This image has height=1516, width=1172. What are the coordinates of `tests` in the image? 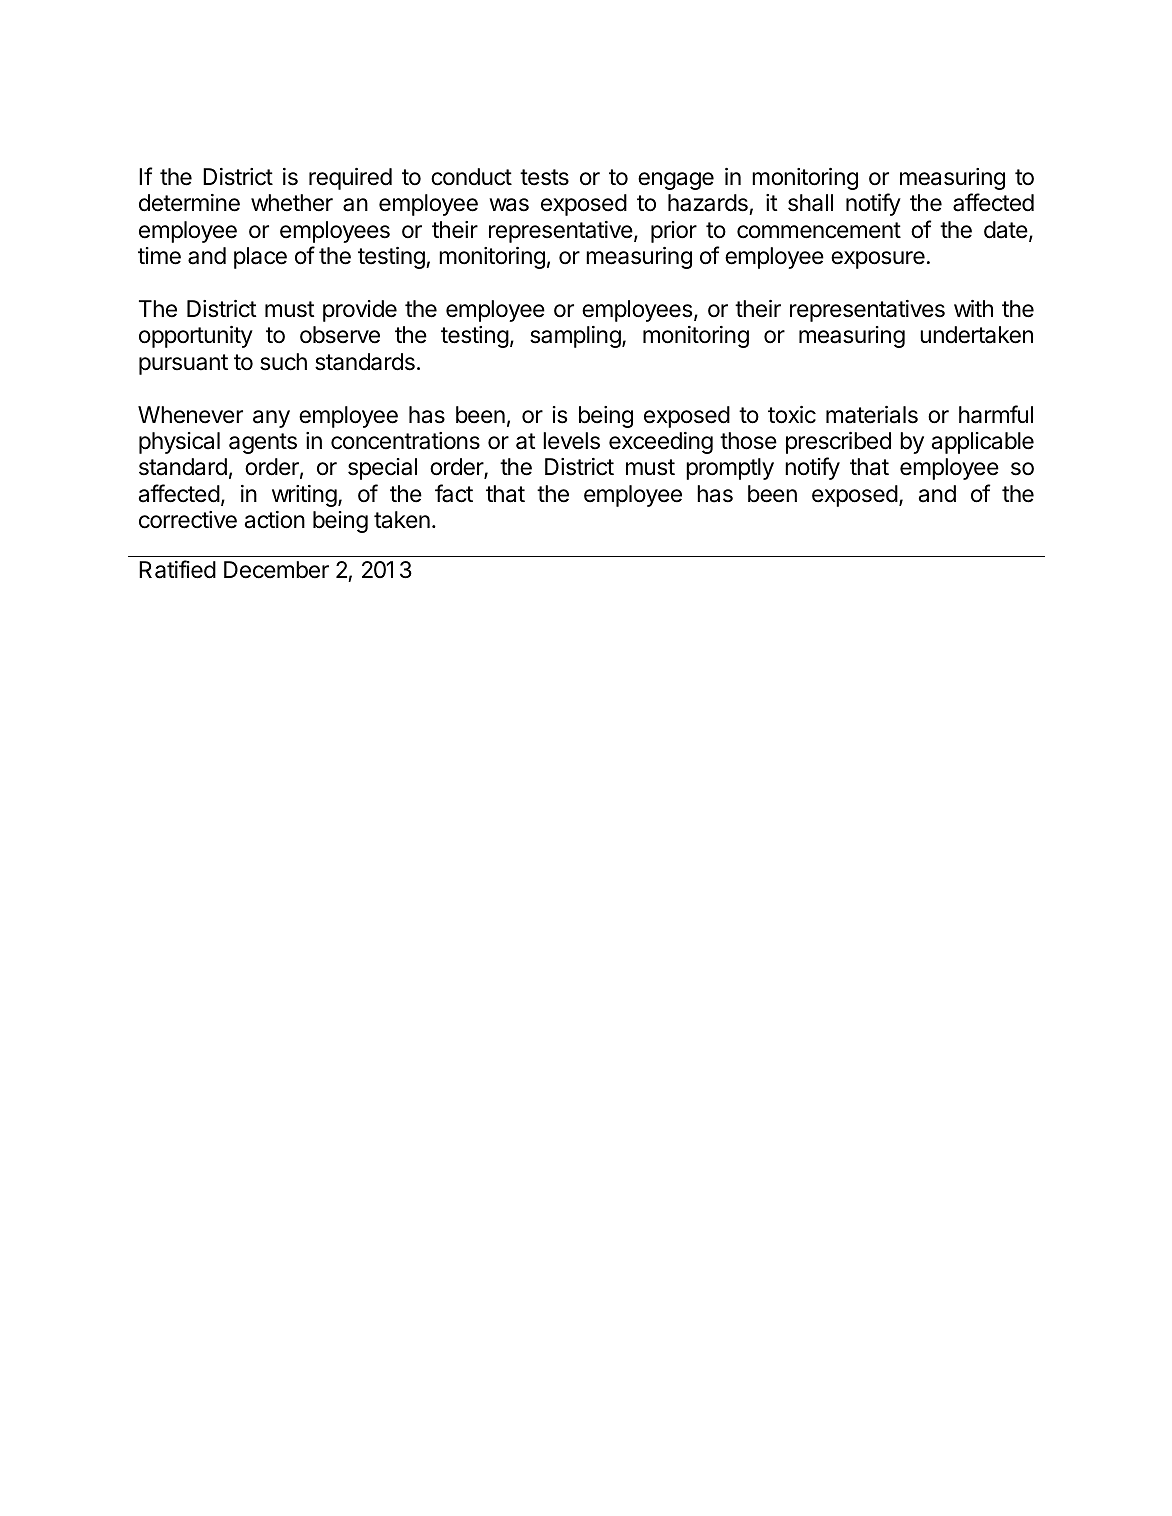 It's located at (544, 177).
